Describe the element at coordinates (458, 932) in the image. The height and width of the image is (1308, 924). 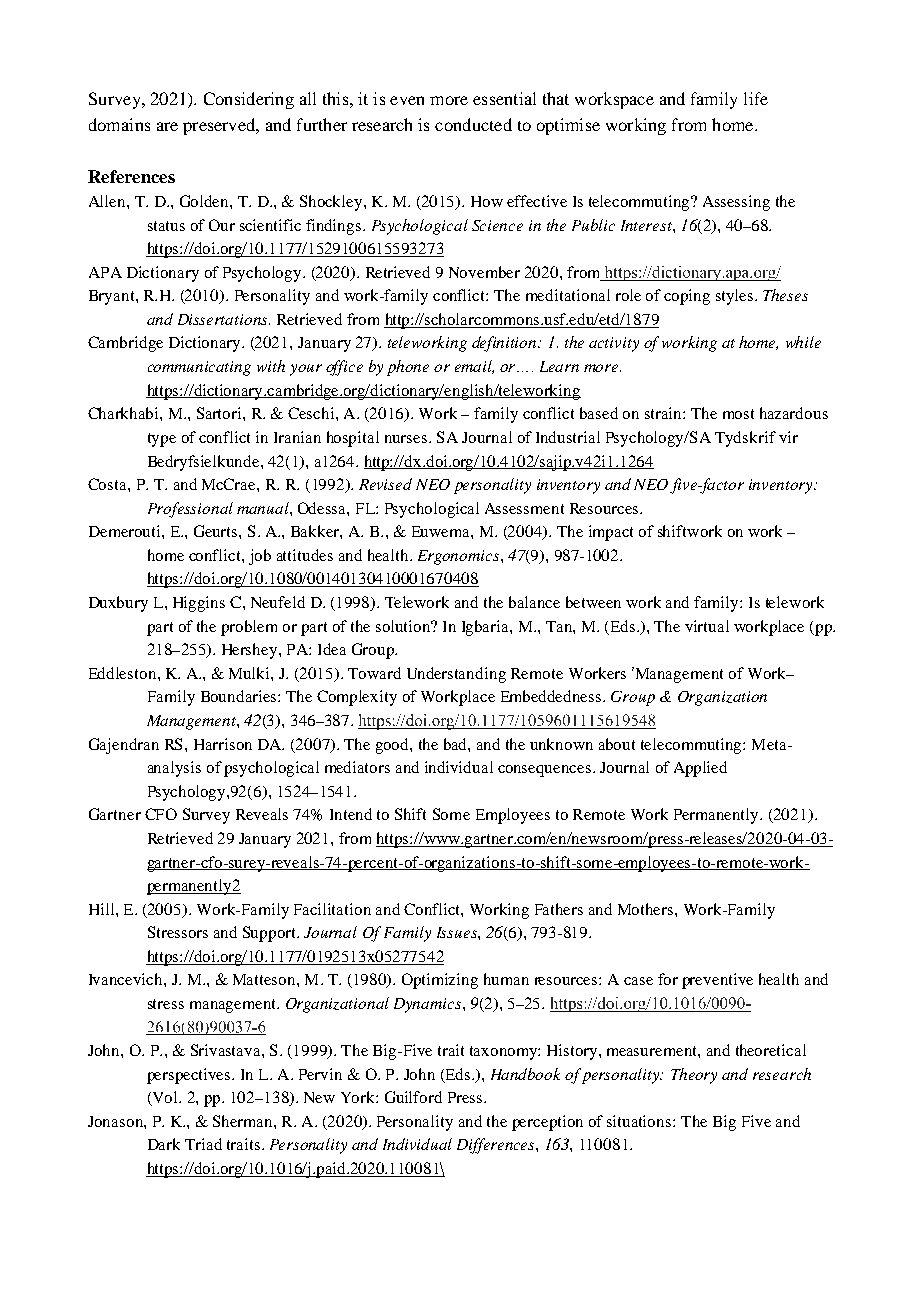
I see `Issues` at that location.
